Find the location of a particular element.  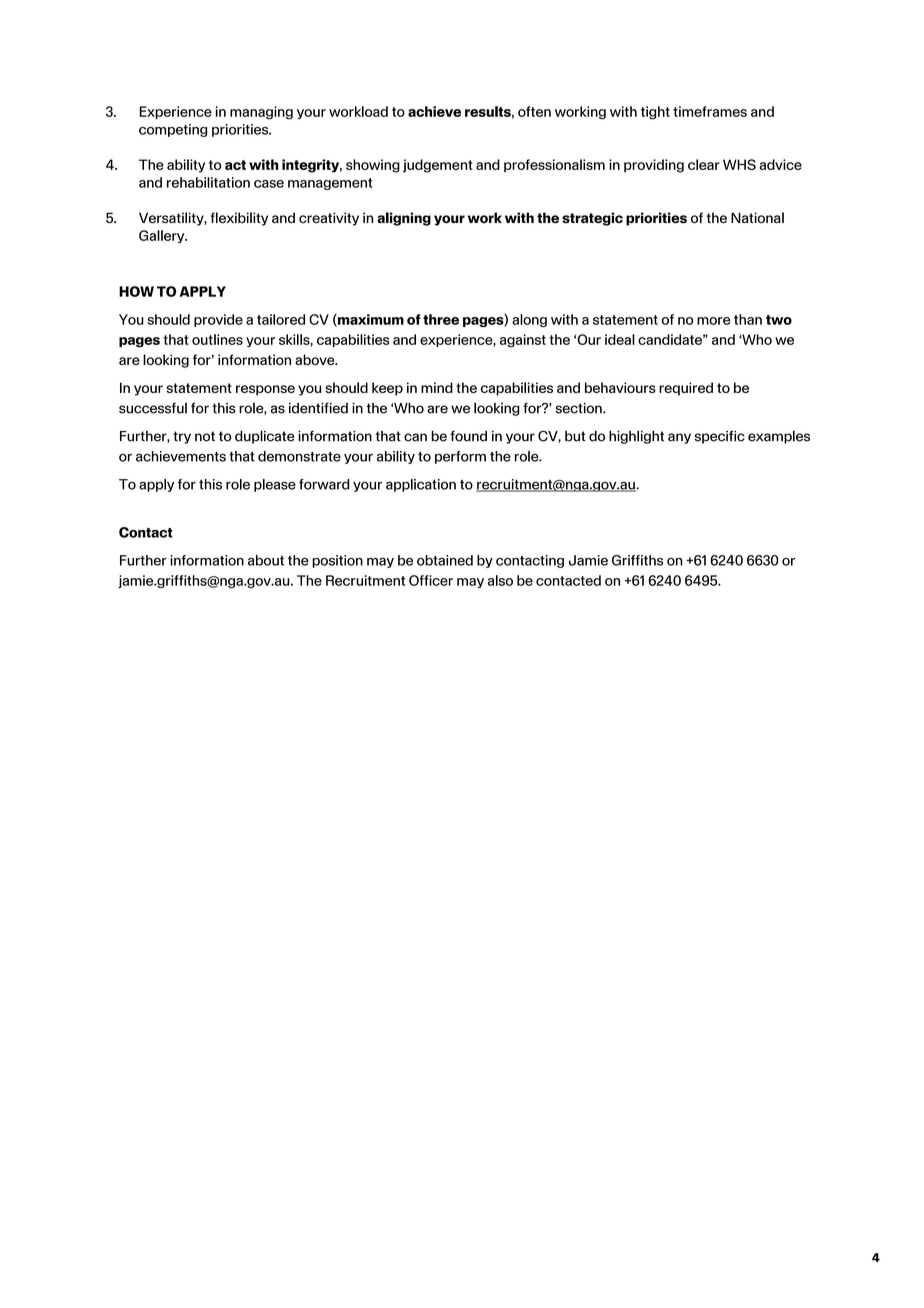

against is located at coordinates (523, 341).
